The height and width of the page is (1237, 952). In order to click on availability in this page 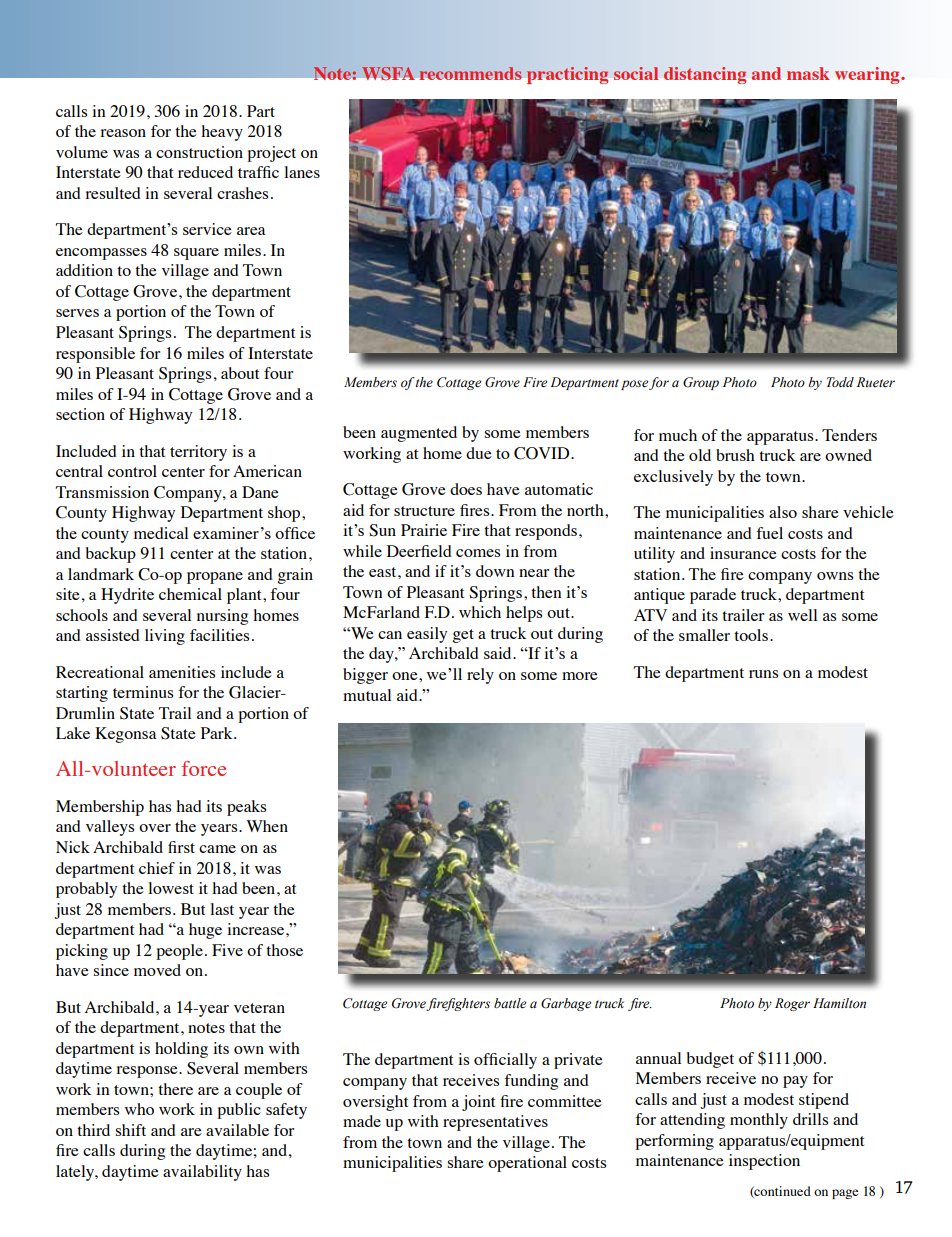, I will do `click(202, 1173)`.
